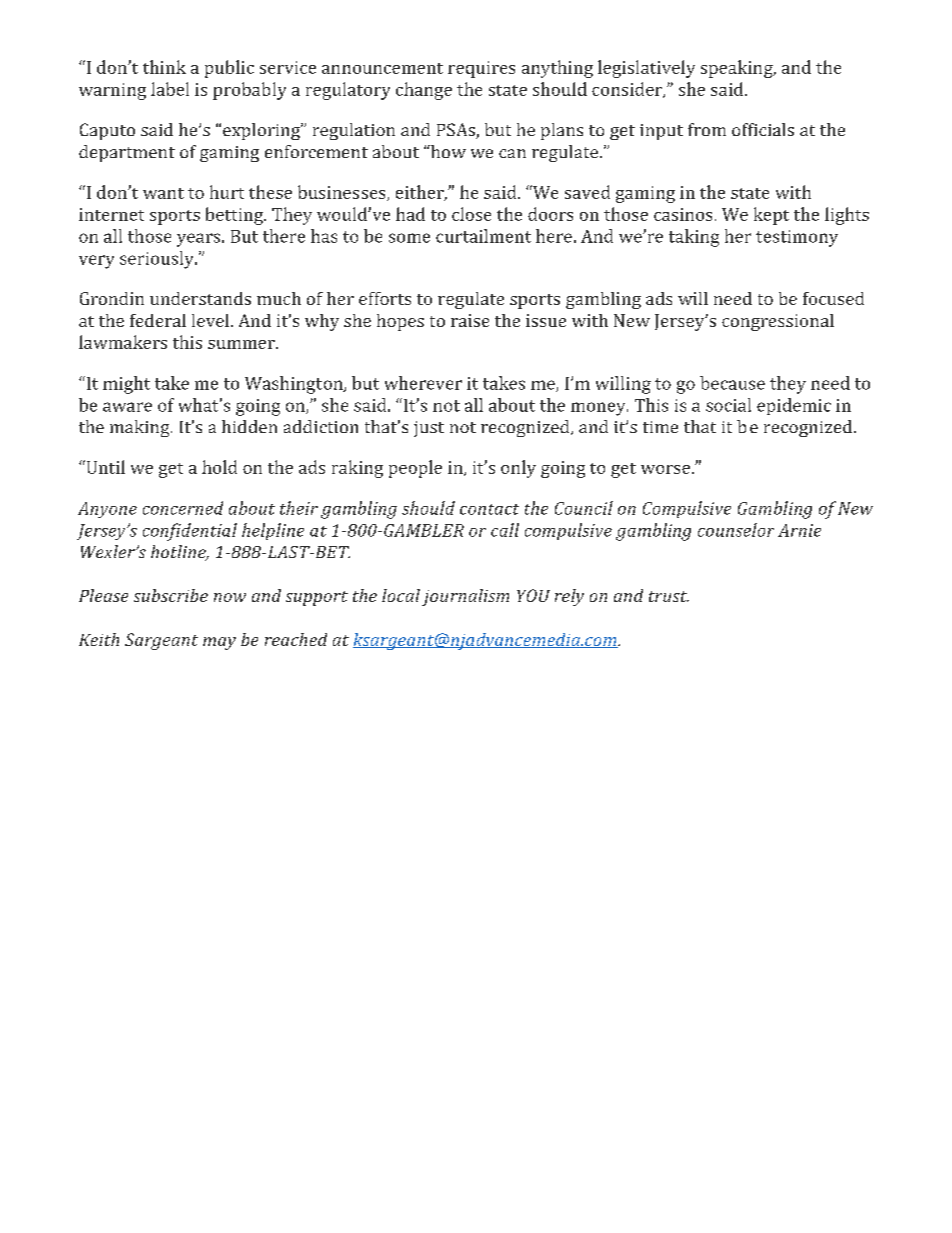 The image size is (952, 1233). What do you see at coordinates (429, 429) in the screenshot?
I see `just` at bounding box center [429, 429].
